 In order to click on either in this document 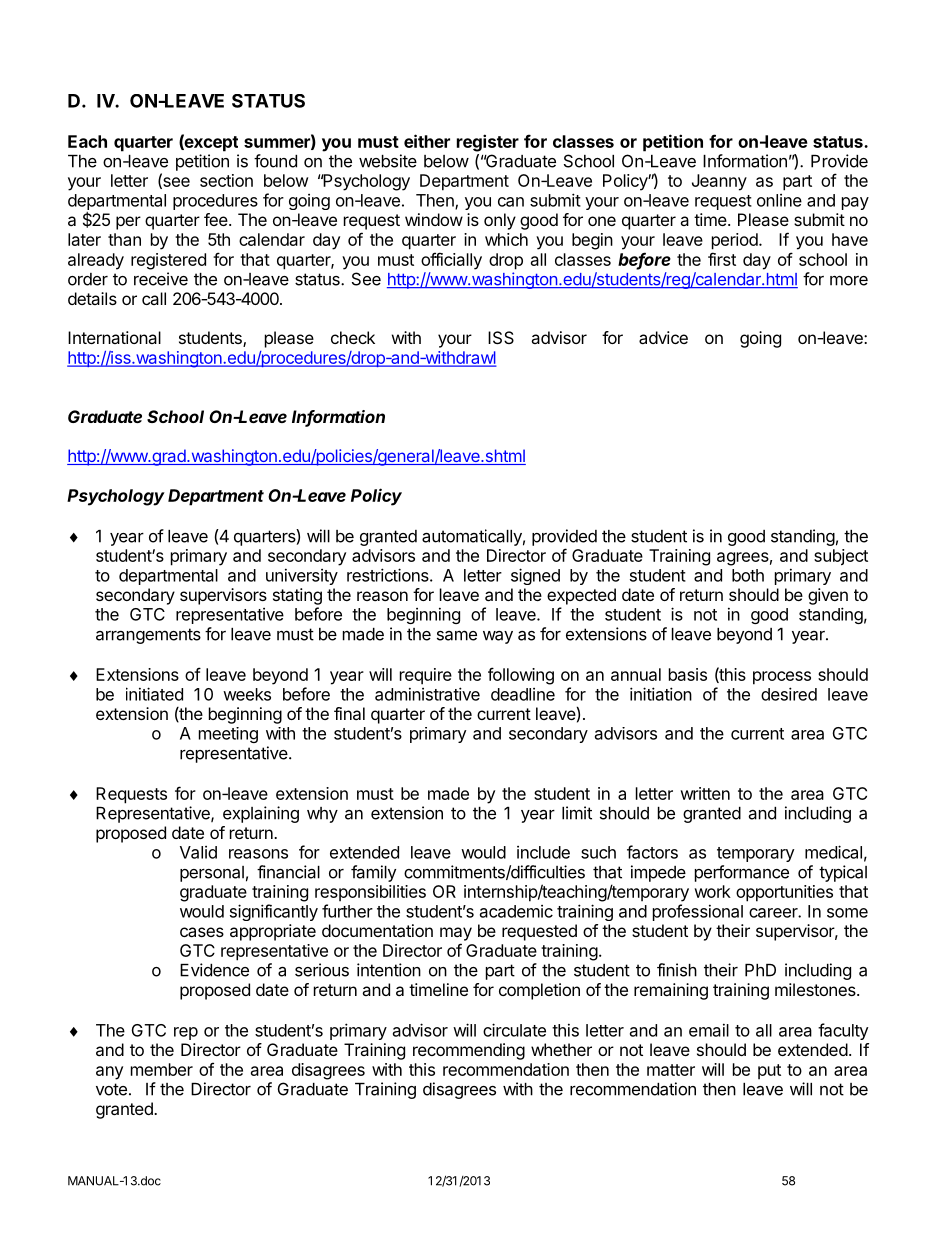, I will do `click(427, 141)`.
